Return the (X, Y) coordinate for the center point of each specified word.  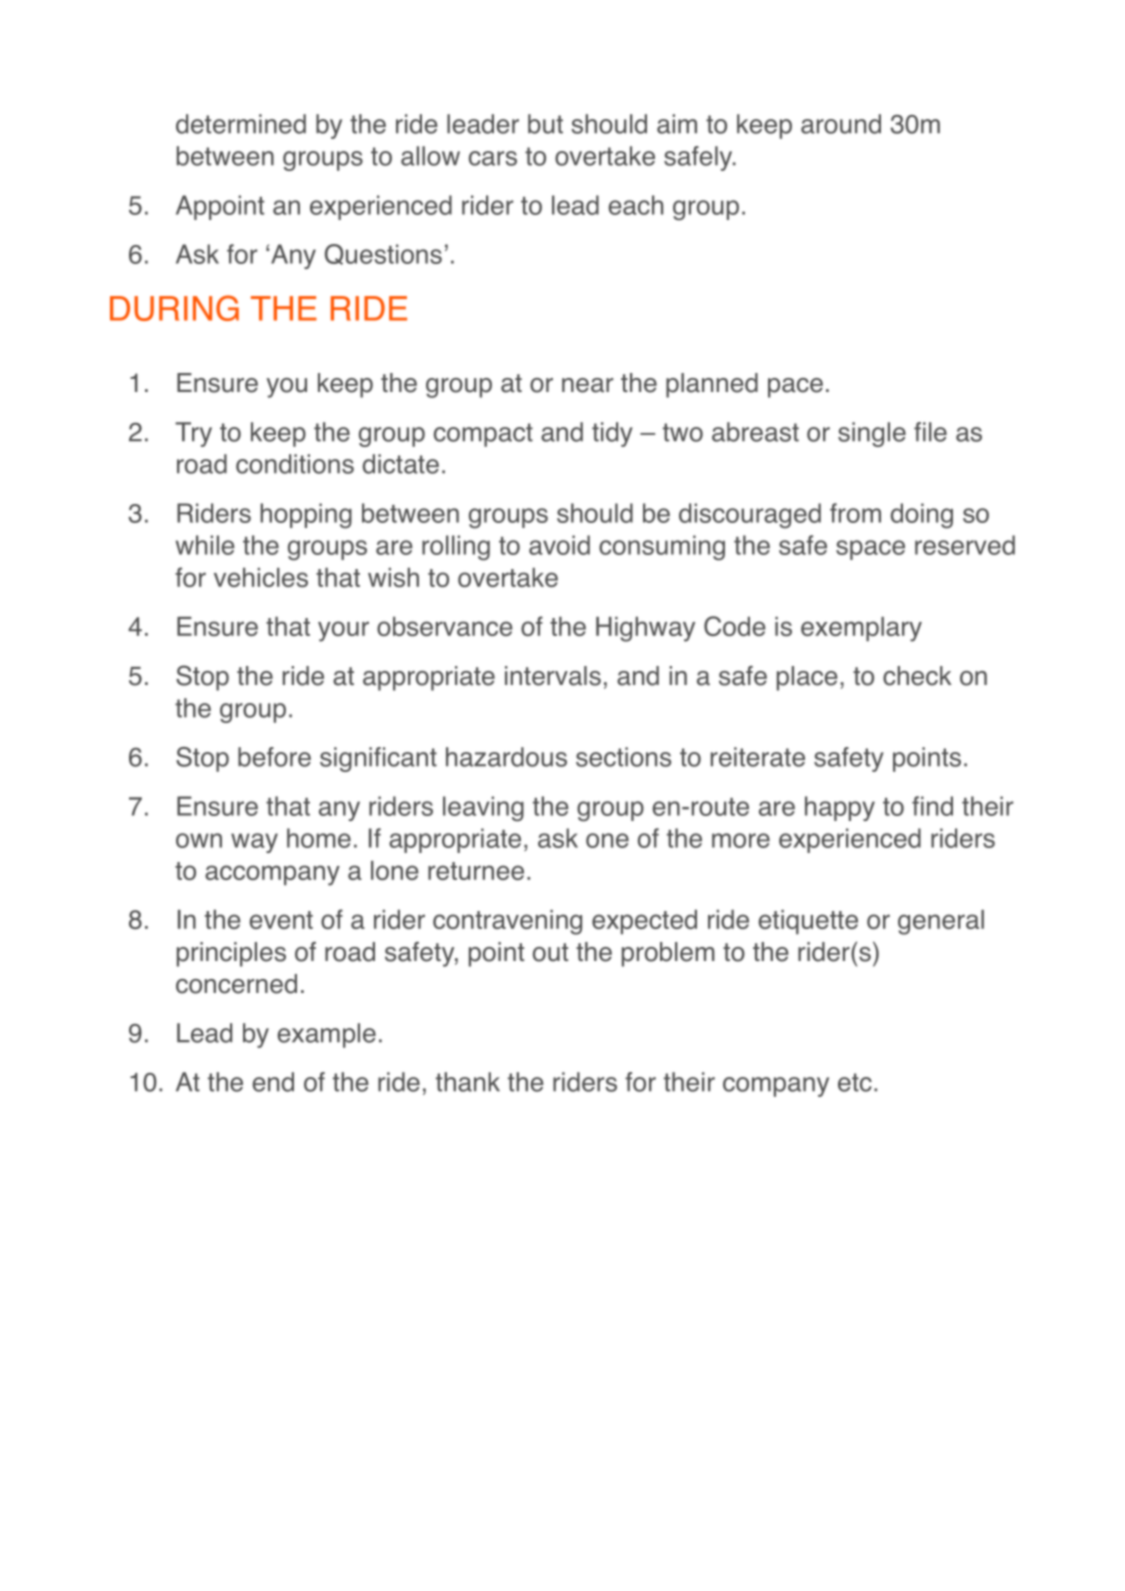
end (273, 1082)
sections (623, 757)
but (545, 124)
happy (840, 808)
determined (241, 124)
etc (855, 1082)
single (872, 434)
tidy (612, 434)
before (274, 757)
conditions (295, 464)
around (841, 124)
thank (468, 1082)
